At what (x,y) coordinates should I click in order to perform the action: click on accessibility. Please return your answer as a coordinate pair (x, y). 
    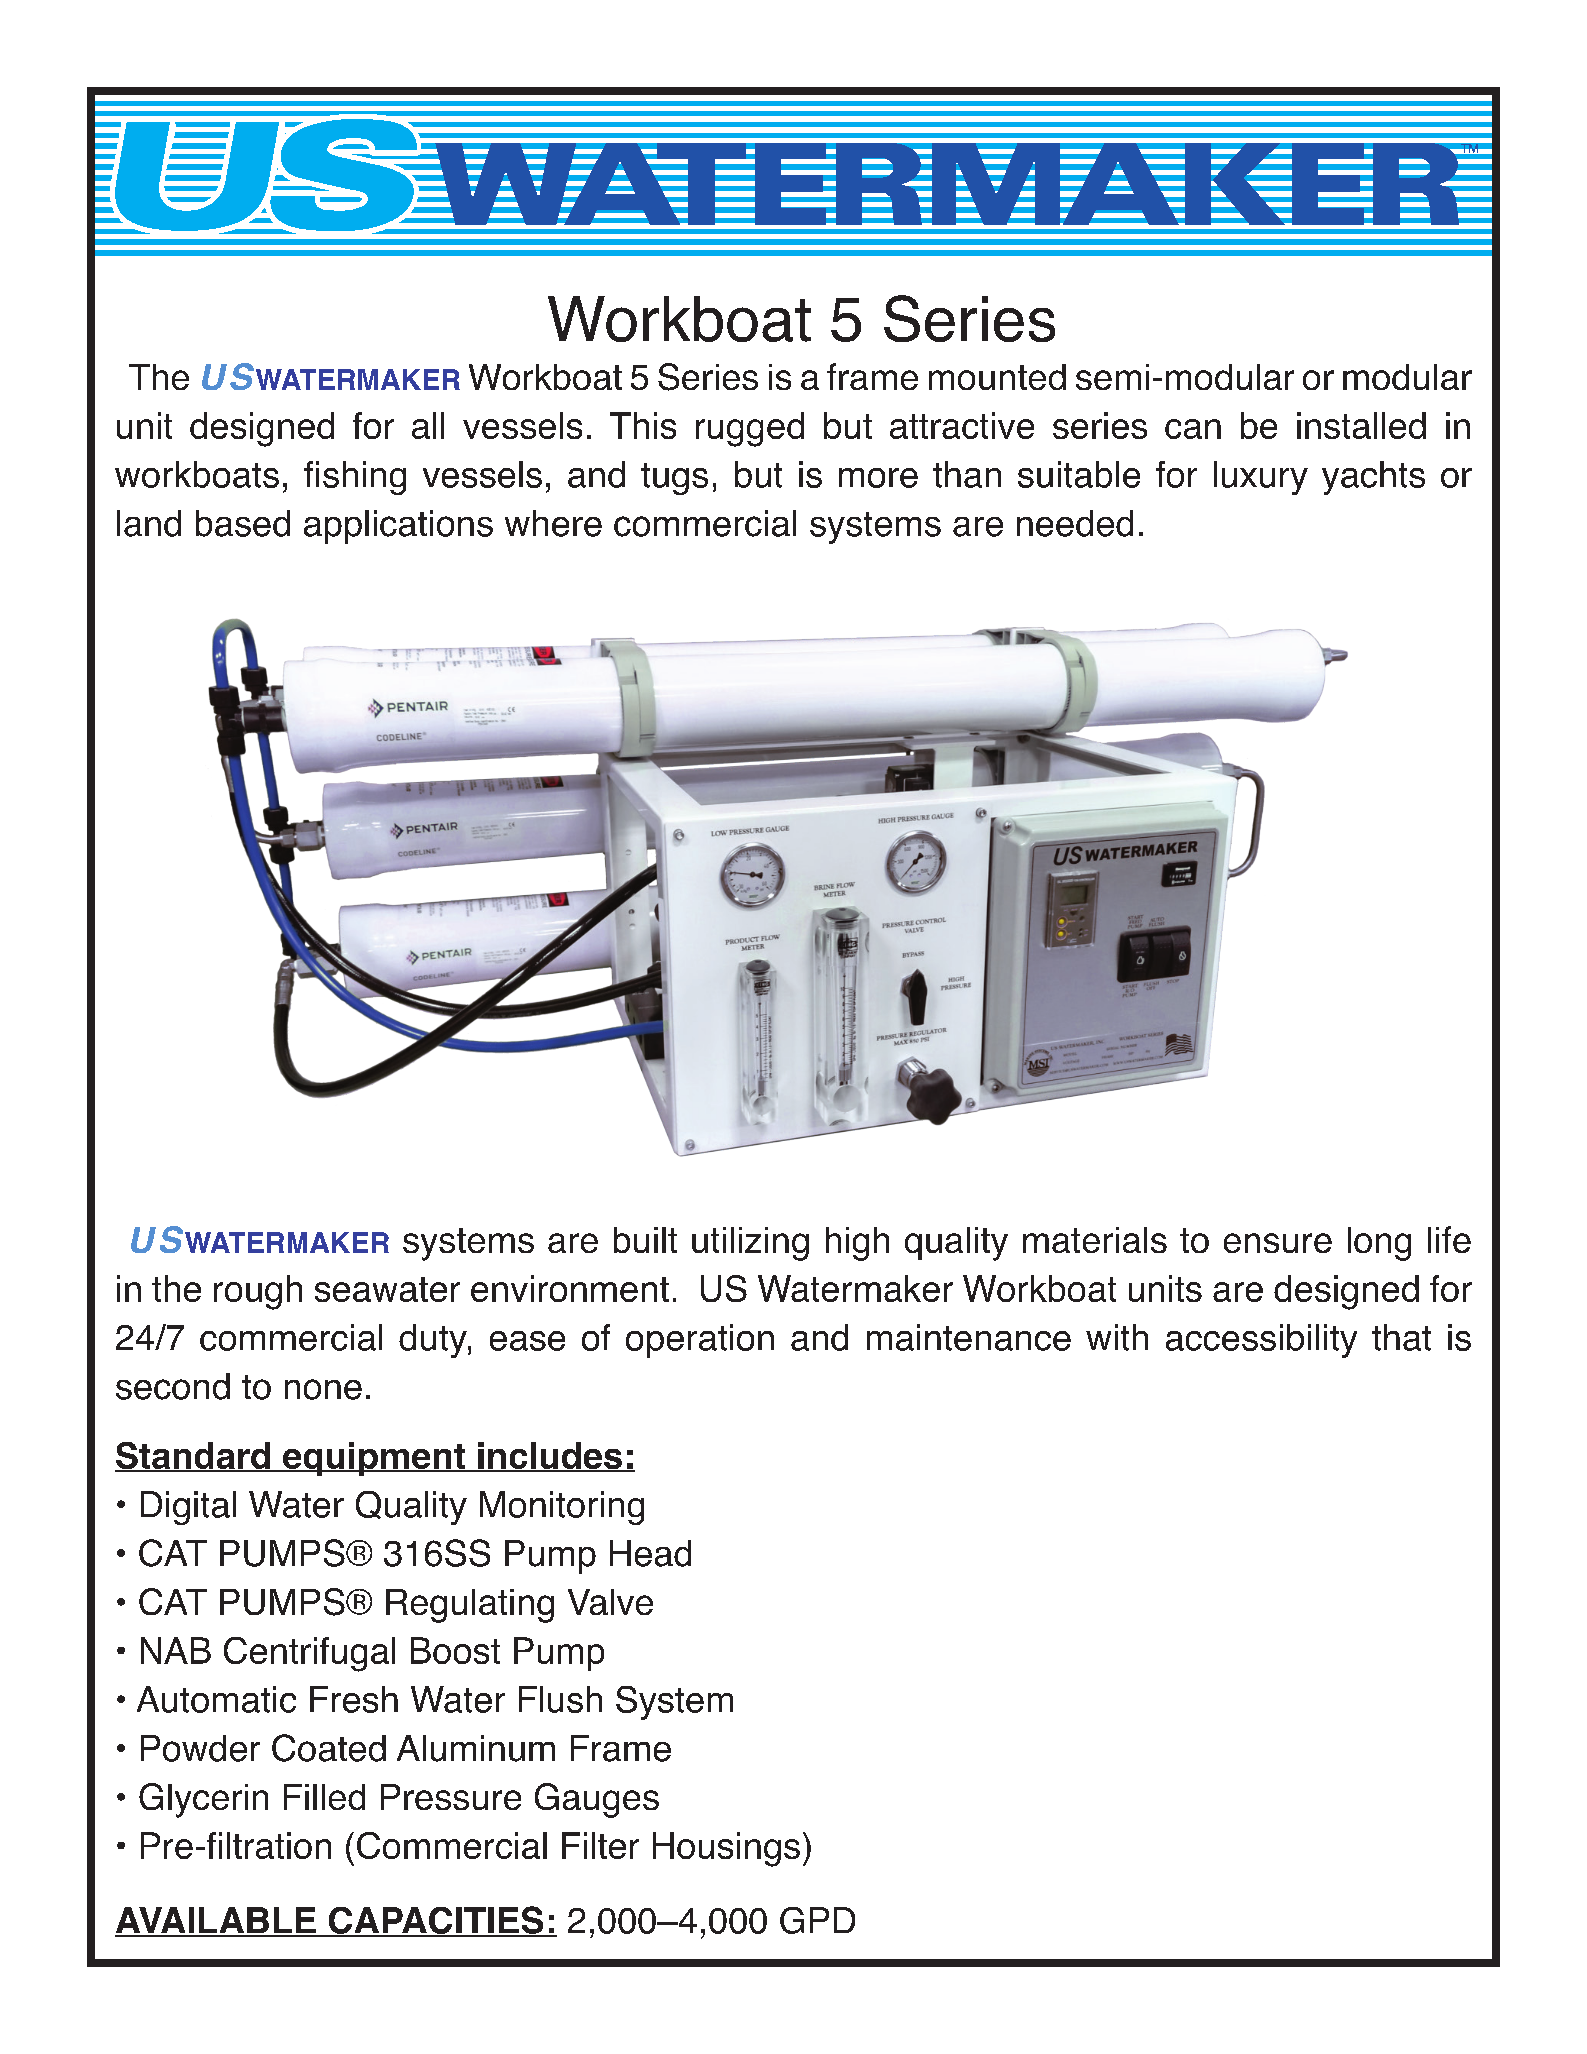
    Looking at the image, I should click on (1261, 1341).
